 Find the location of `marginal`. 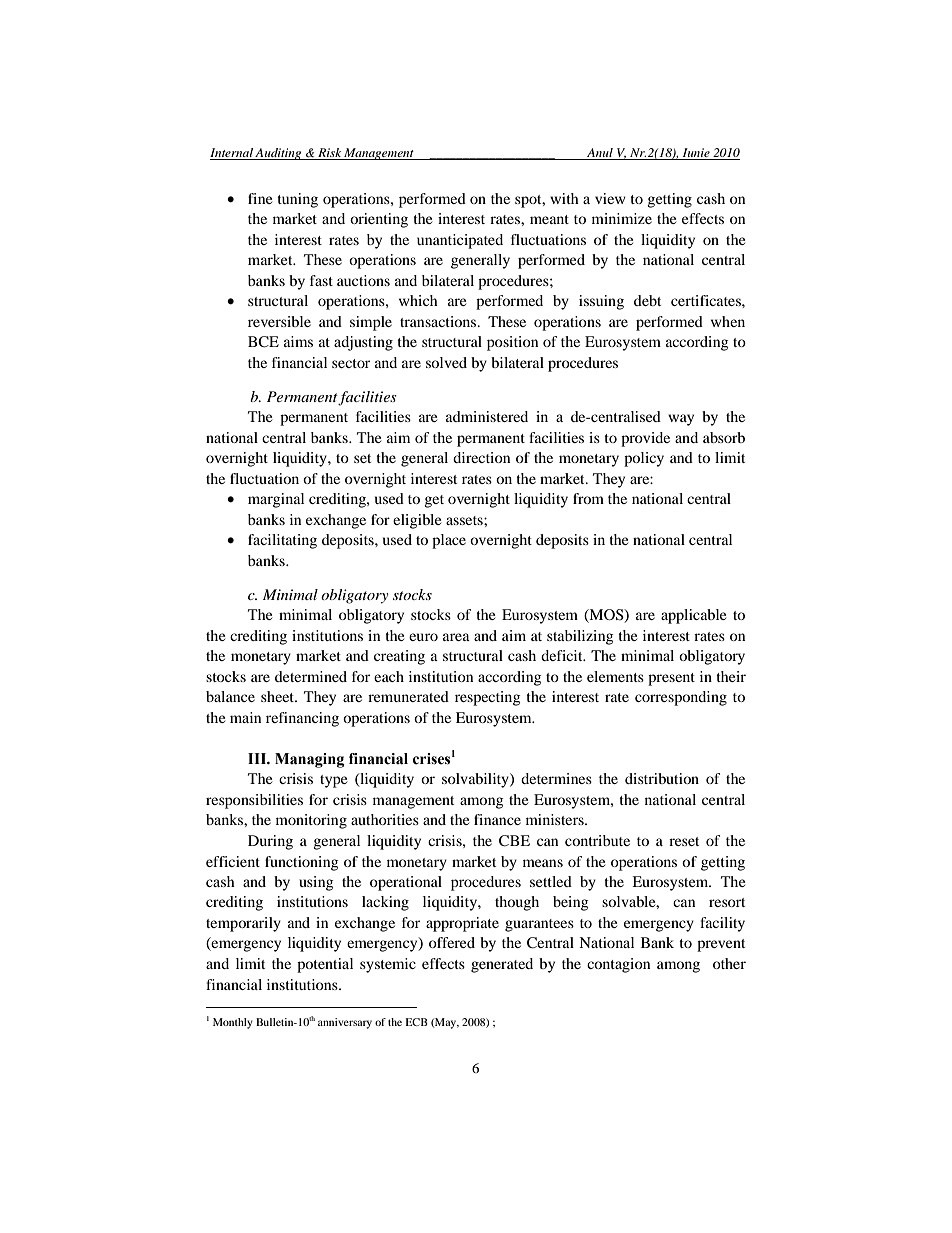

marginal is located at coordinates (276, 500).
